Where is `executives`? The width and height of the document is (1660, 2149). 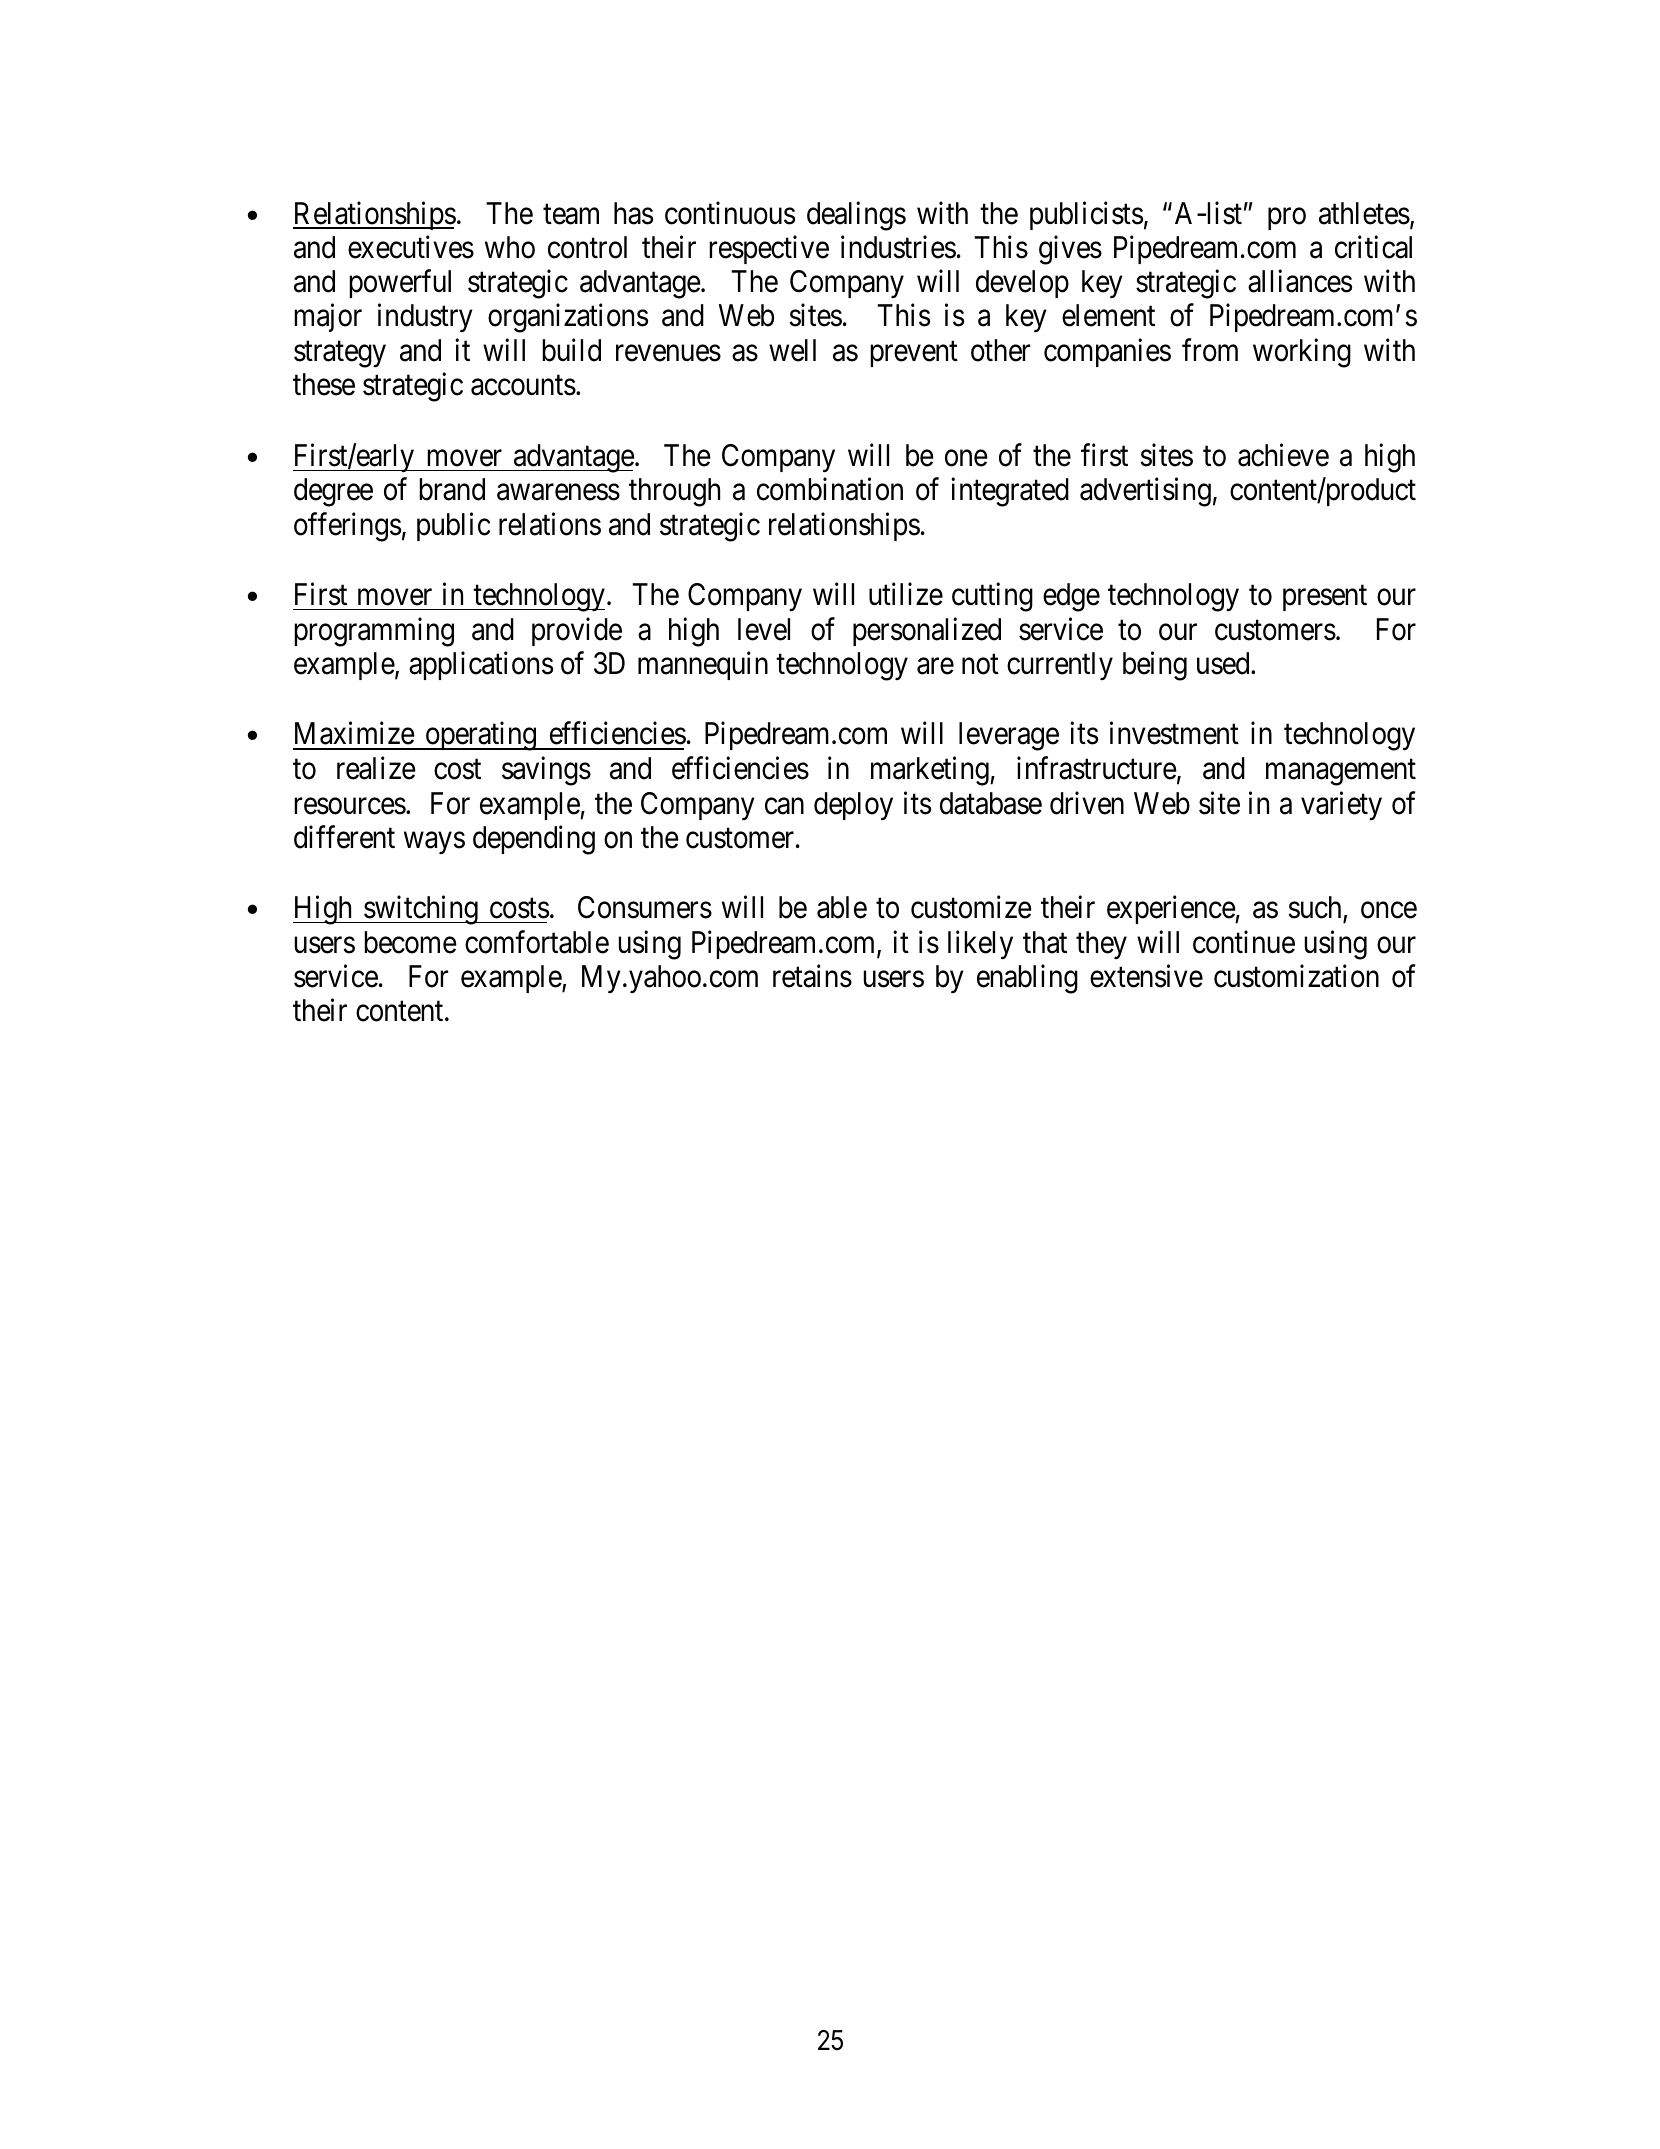 executives is located at coordinates (411, 247).
